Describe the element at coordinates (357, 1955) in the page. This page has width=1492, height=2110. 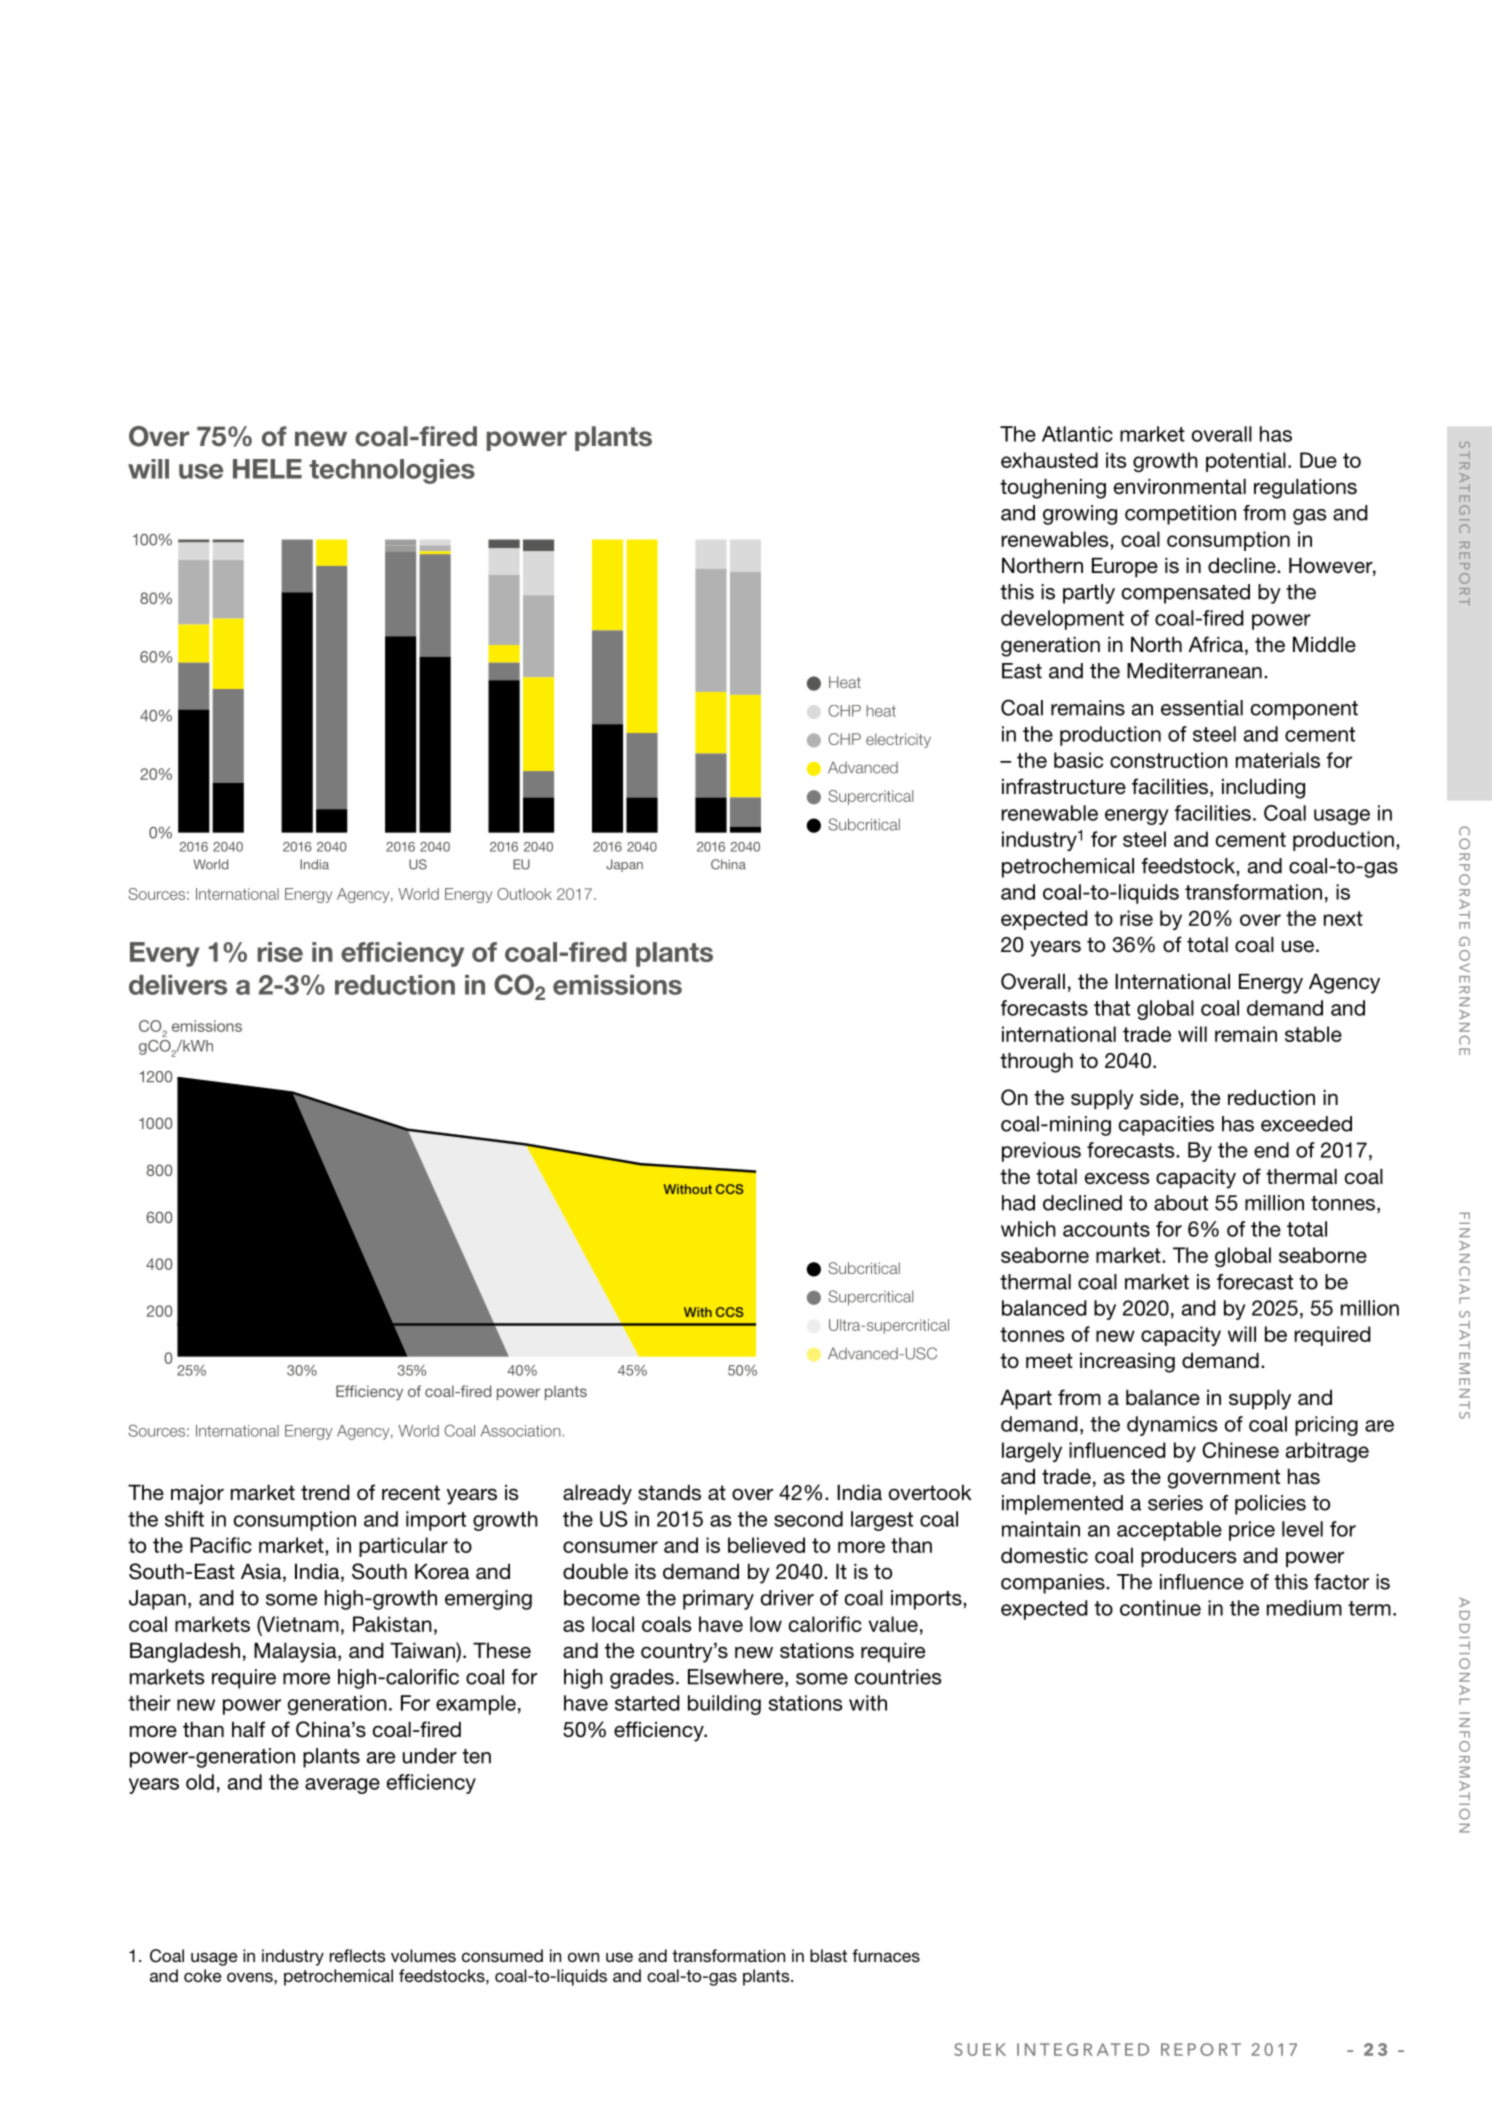
I see `reflects` at that location.
